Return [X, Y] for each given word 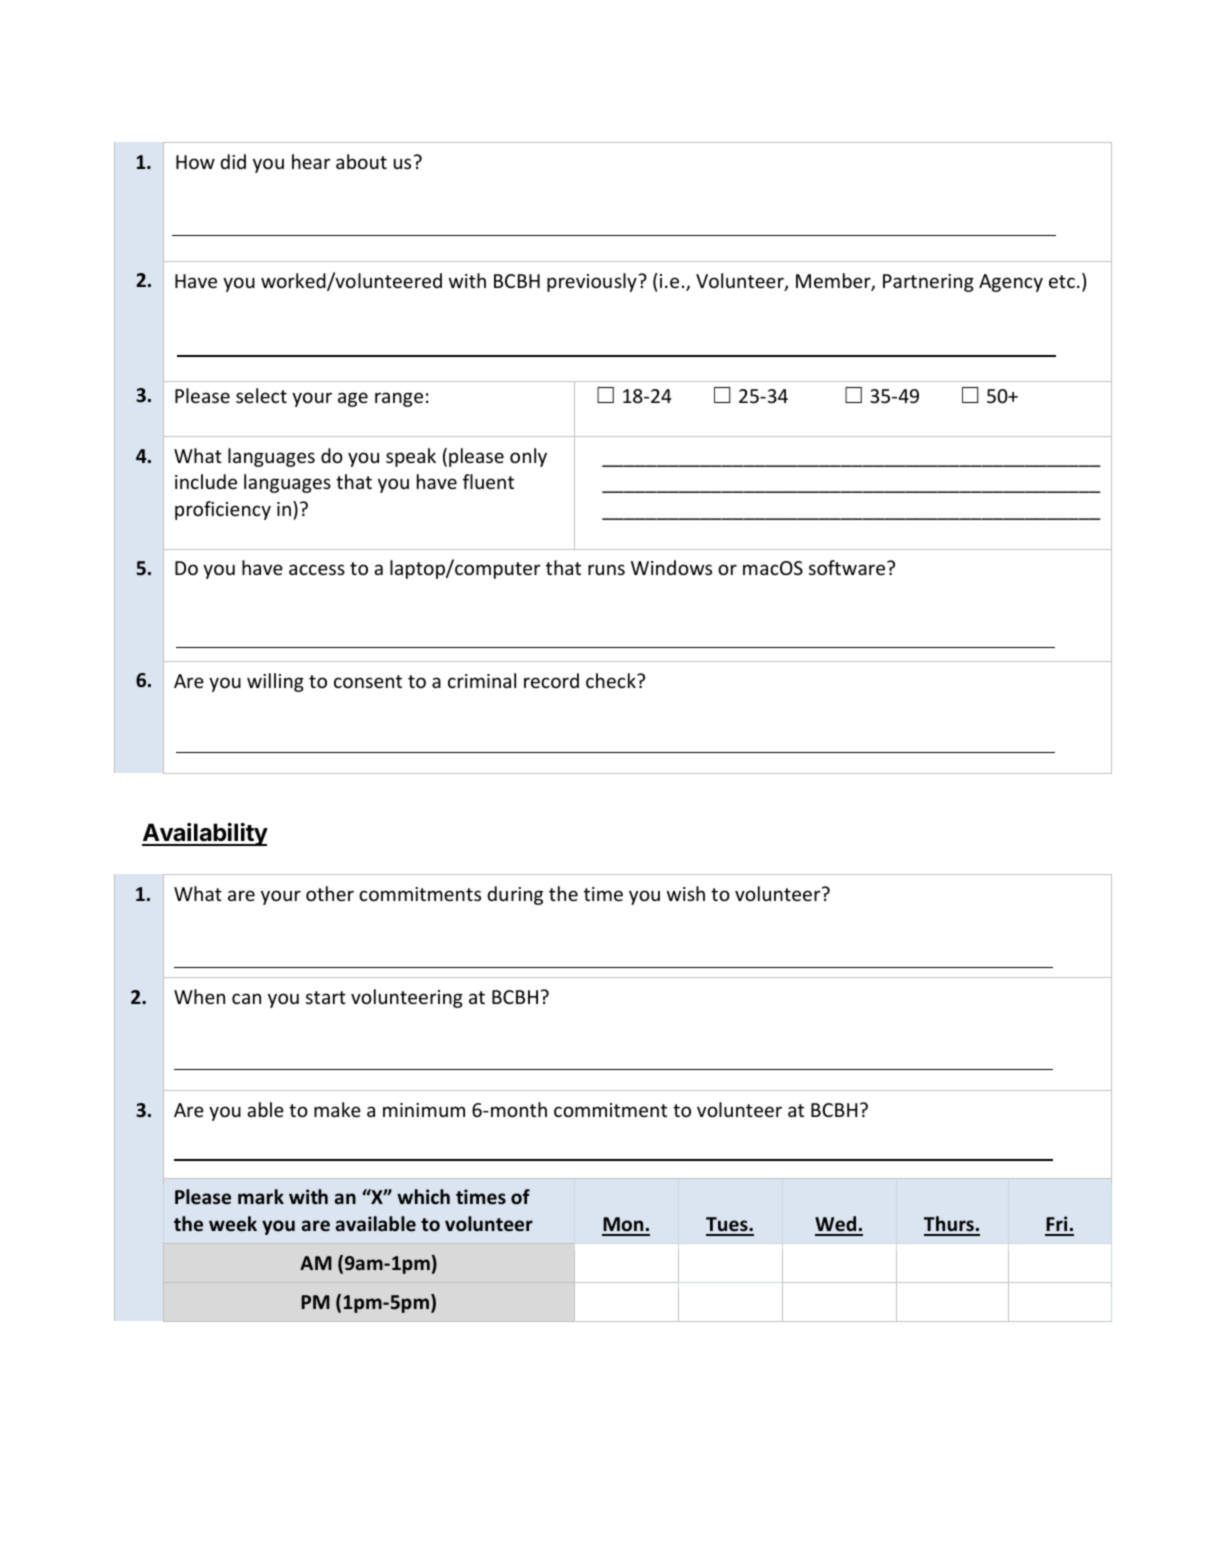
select [261, 395]
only [528, 457]
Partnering [928, 283]
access [317, 569]
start [326, 997]
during [515, 895]
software [848, 567]
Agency [1011, 283]
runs [606, 569]
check [612, 680]
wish [686, 893]
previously [593, 282]
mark [261, 1196]
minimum [424, 1110]
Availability [205, 834]
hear [311, 161]
